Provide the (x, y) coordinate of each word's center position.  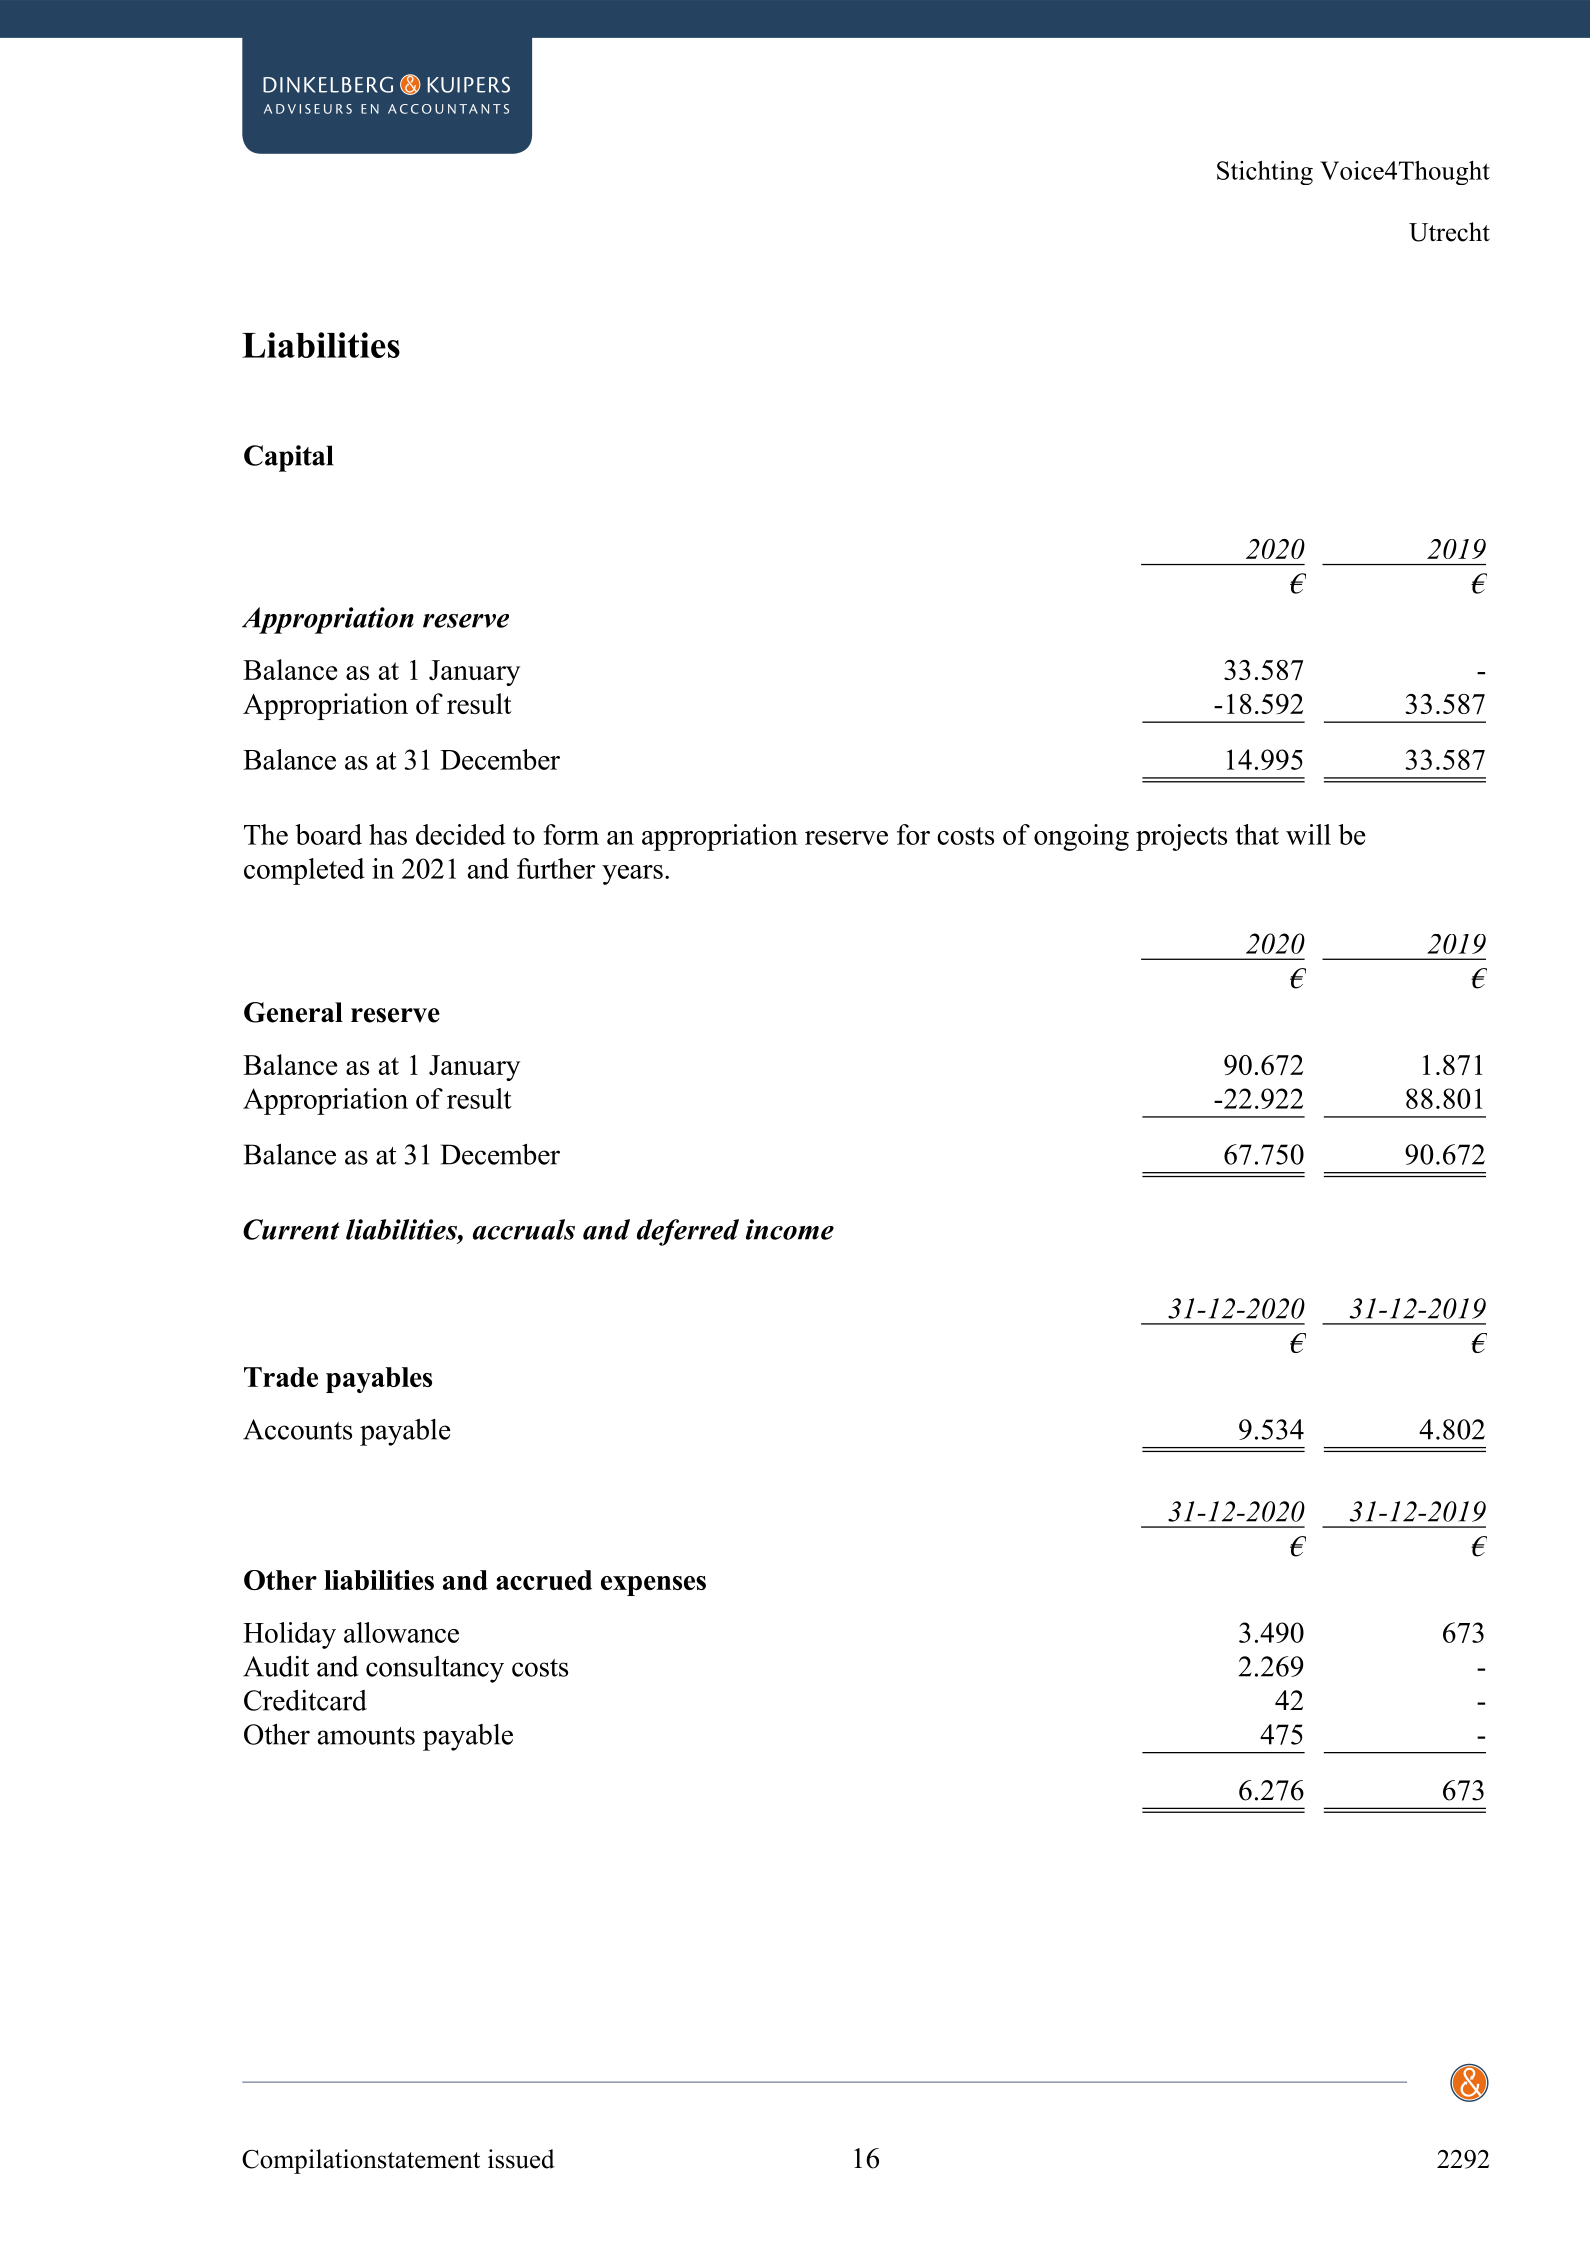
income (790, 1229)
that (1257, 834)
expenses (653, 1586)
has (388, 834)
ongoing (1081, 837)
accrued (544, 1580)
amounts (366, 1736)
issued (521, 2159)
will (1308, 834)
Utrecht (1449, 232)
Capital (289, 458)
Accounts (297, 1429)
